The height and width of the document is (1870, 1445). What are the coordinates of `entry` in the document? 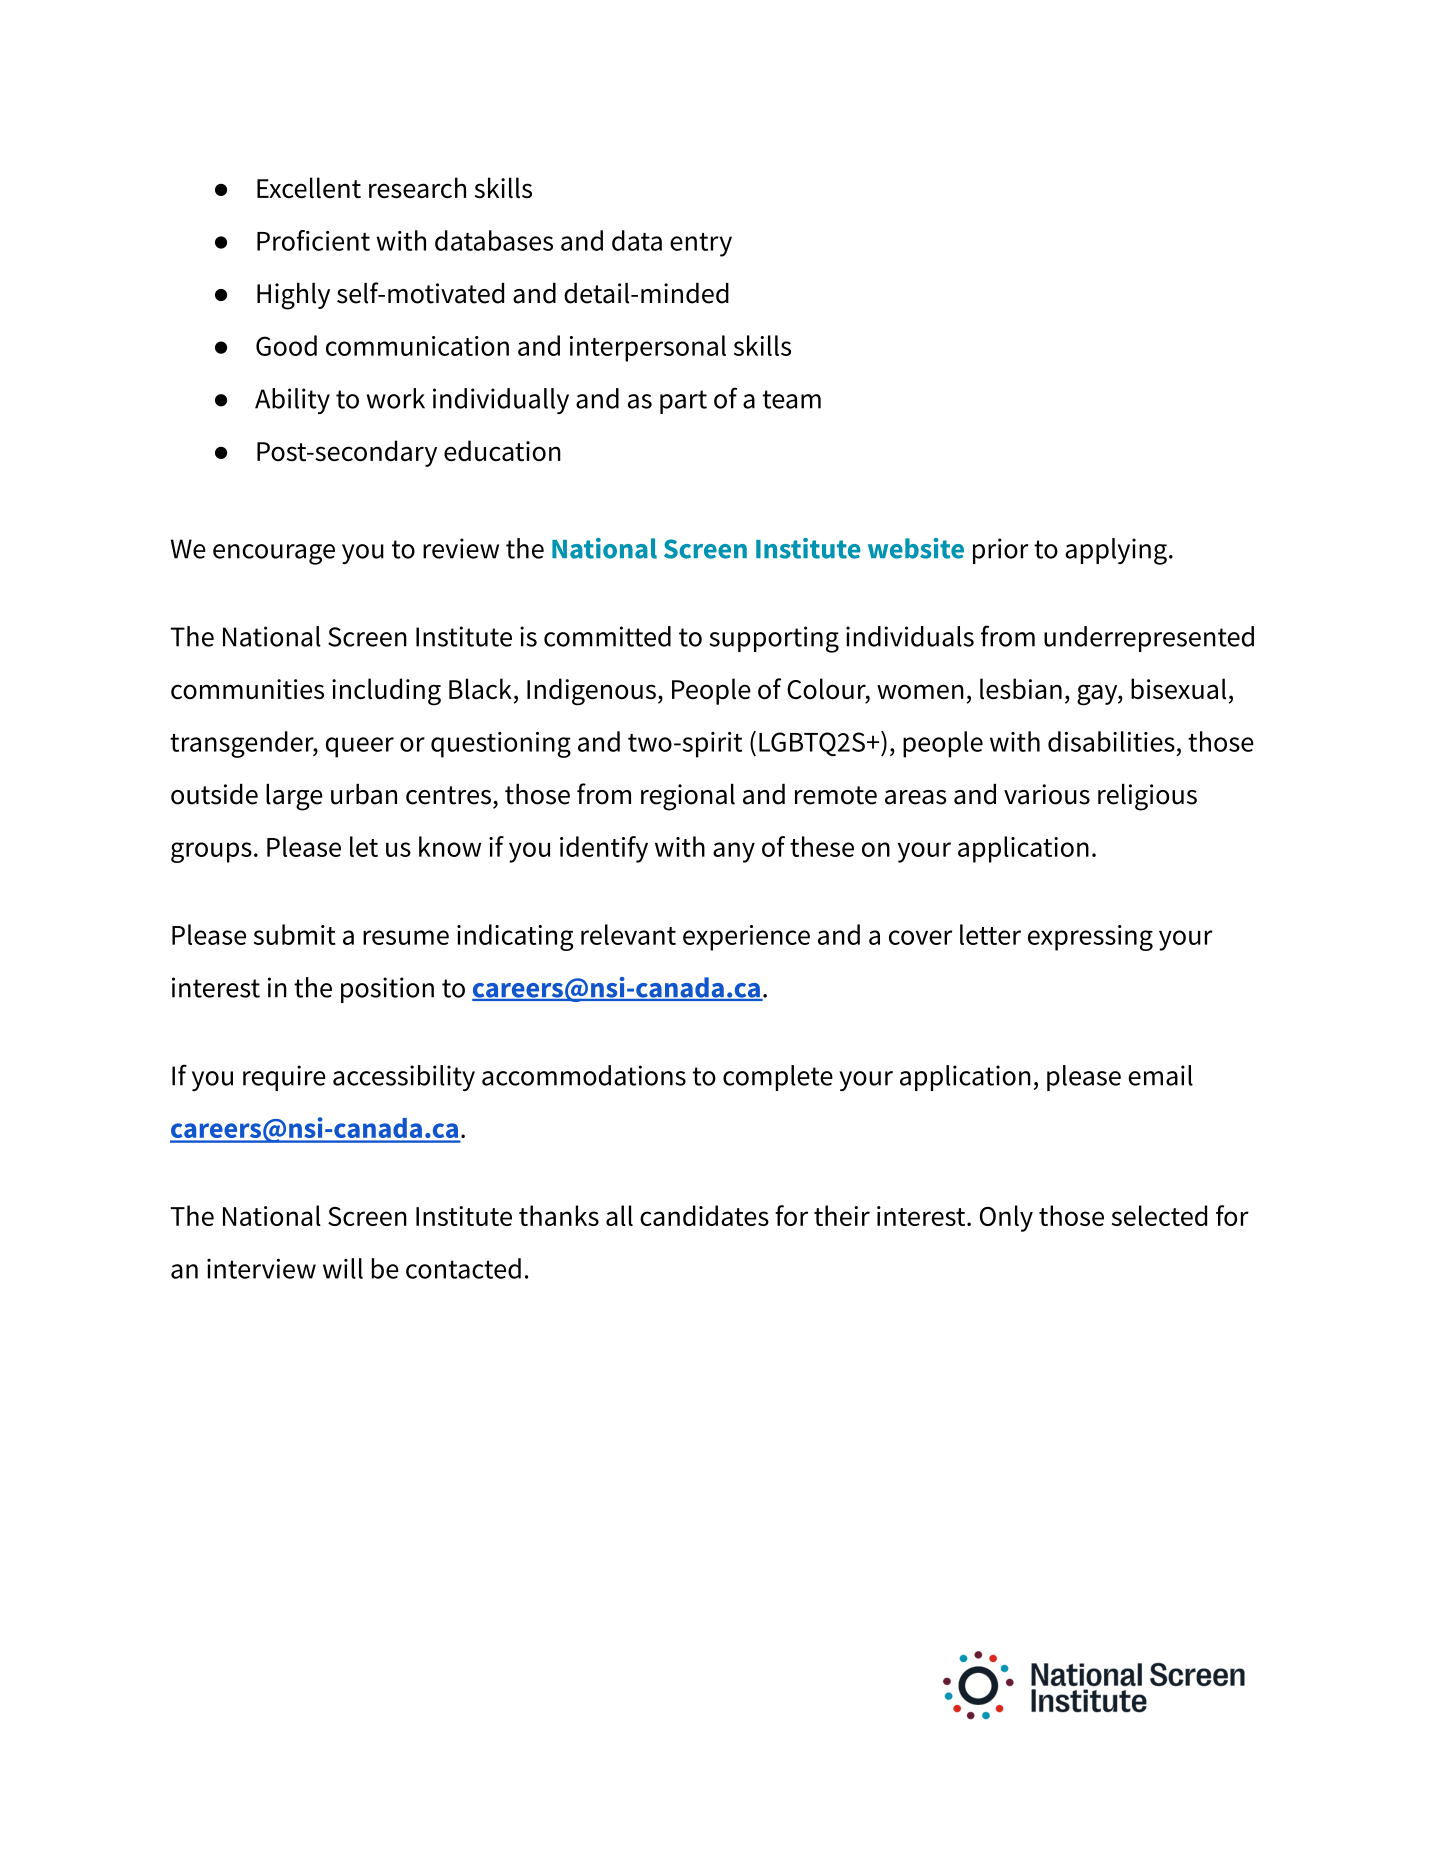 It's located at (701, 245).
